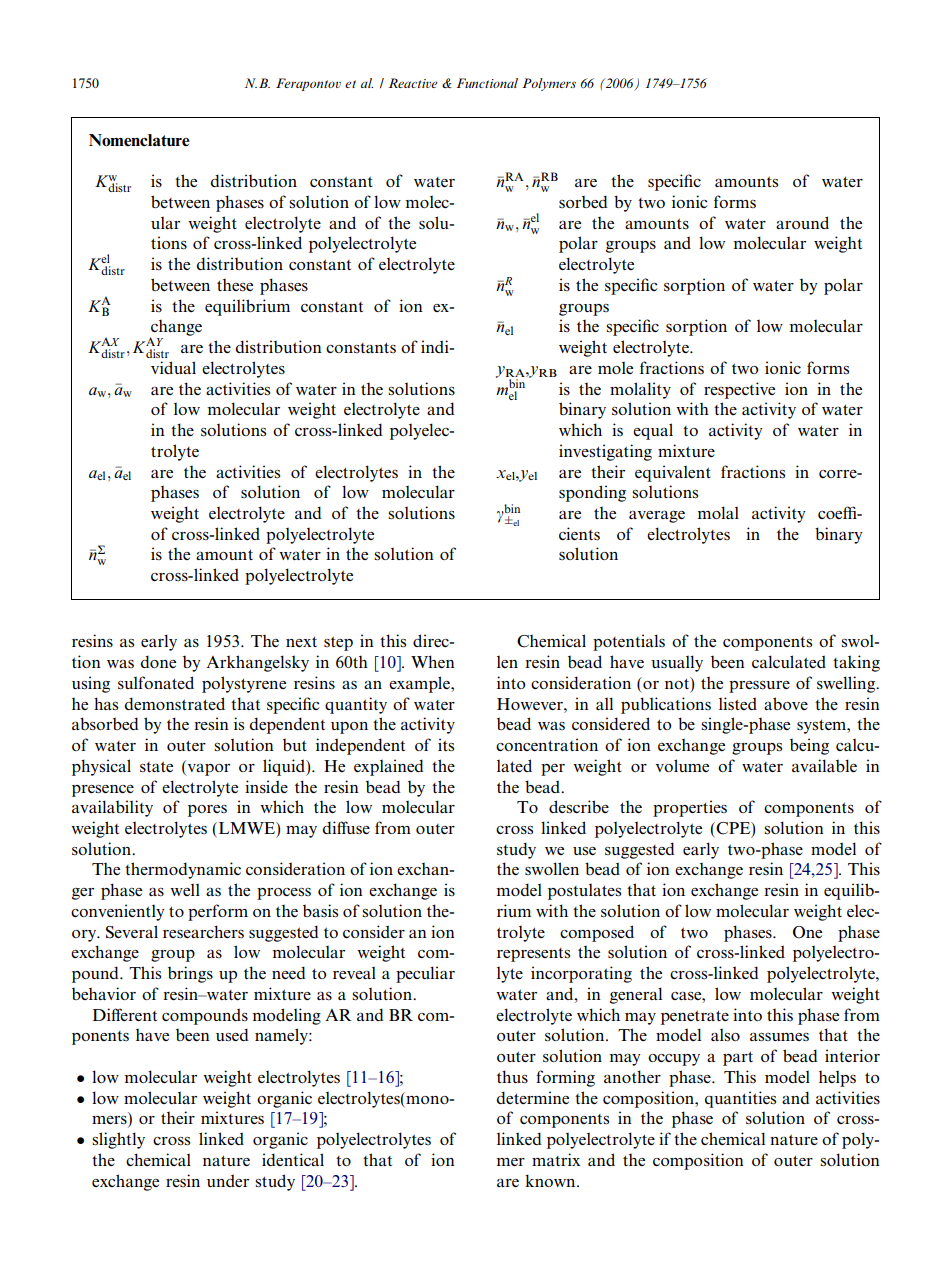 The width and height of the screenshot is (944, 1288). I want to click on Nomenclature, so click(139, 140).
